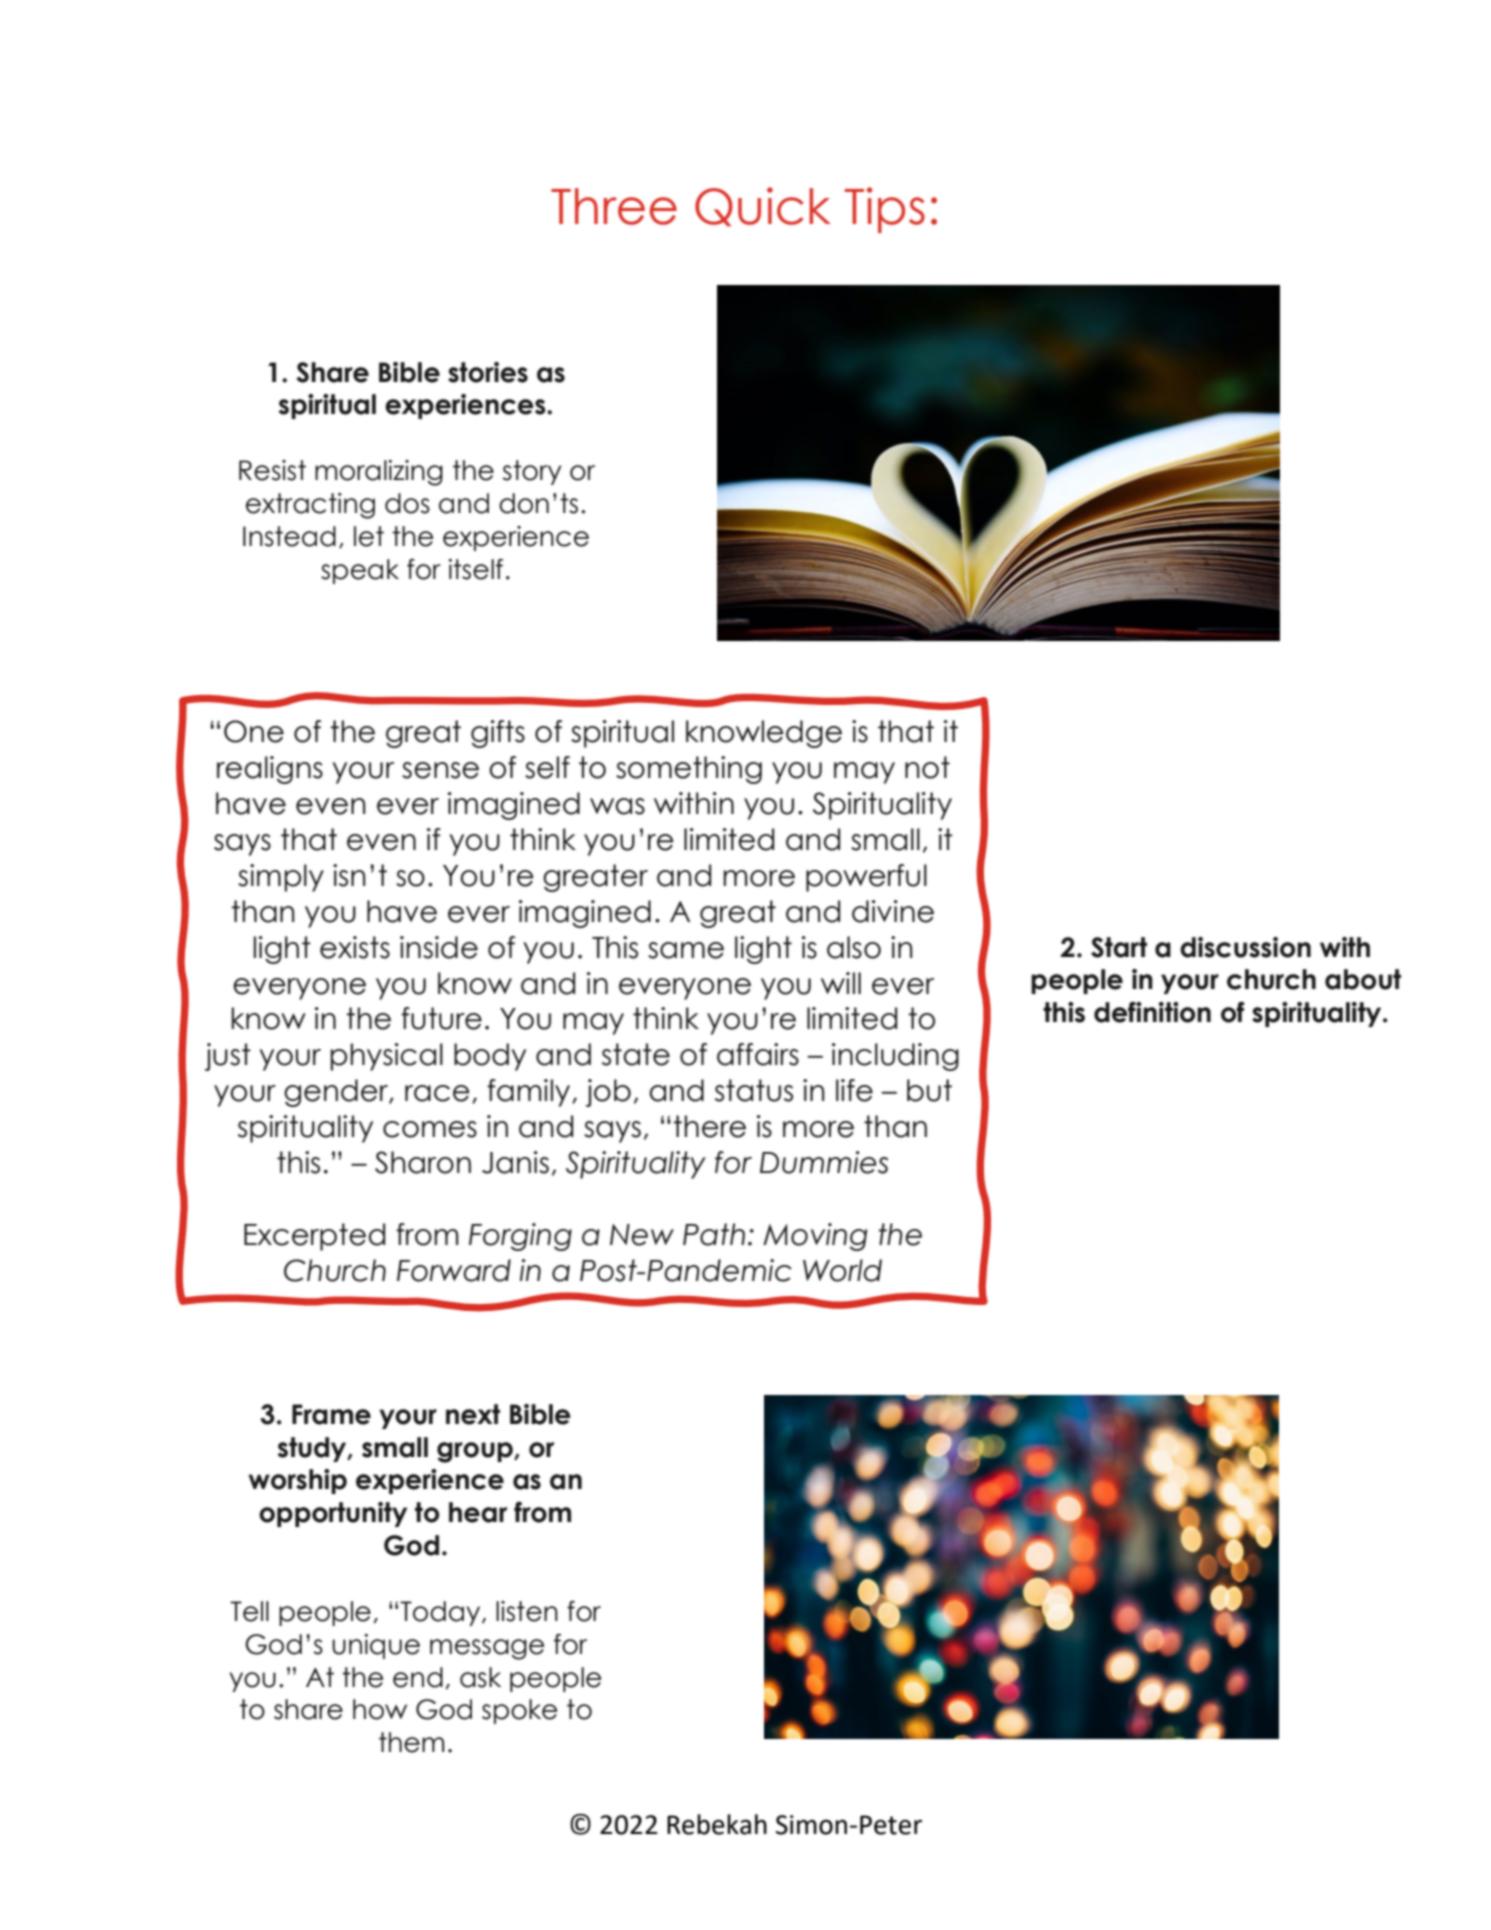 The width and height of the screenshot is (1491, 1930). What do you see at coordinates (488, 372) in the screenshot?
I see `stories` at bounding box center [488, 372].
